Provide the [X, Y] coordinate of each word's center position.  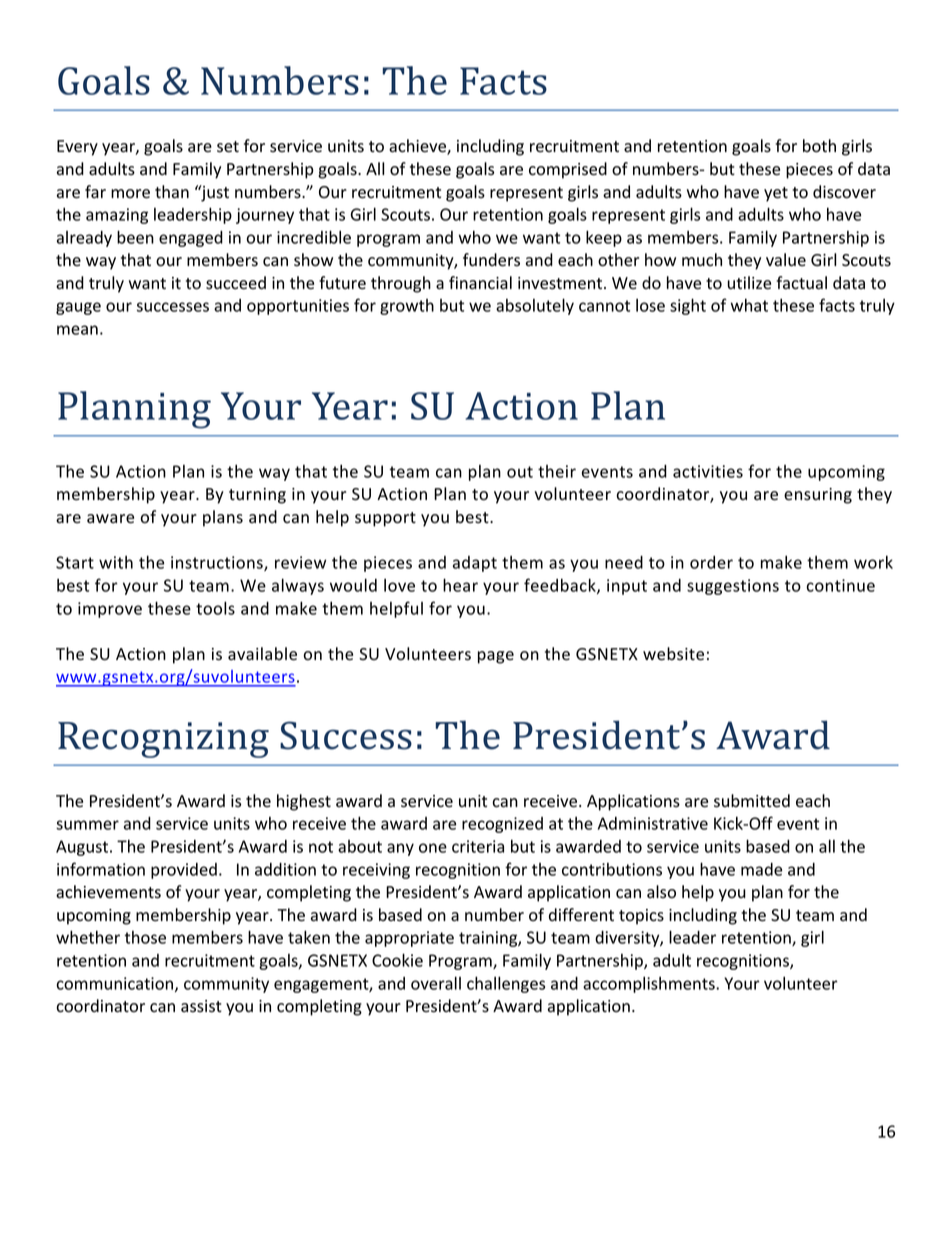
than [172, 192]
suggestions [733, 587]
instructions [218, 563]
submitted [752, 801]
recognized [502, 825]
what [749, 305]
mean [77, 330]
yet [776, 194]
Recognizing [163, 740]
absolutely [535, 306]
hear [460, 585]
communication [116, 984]
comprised [568, 170]
